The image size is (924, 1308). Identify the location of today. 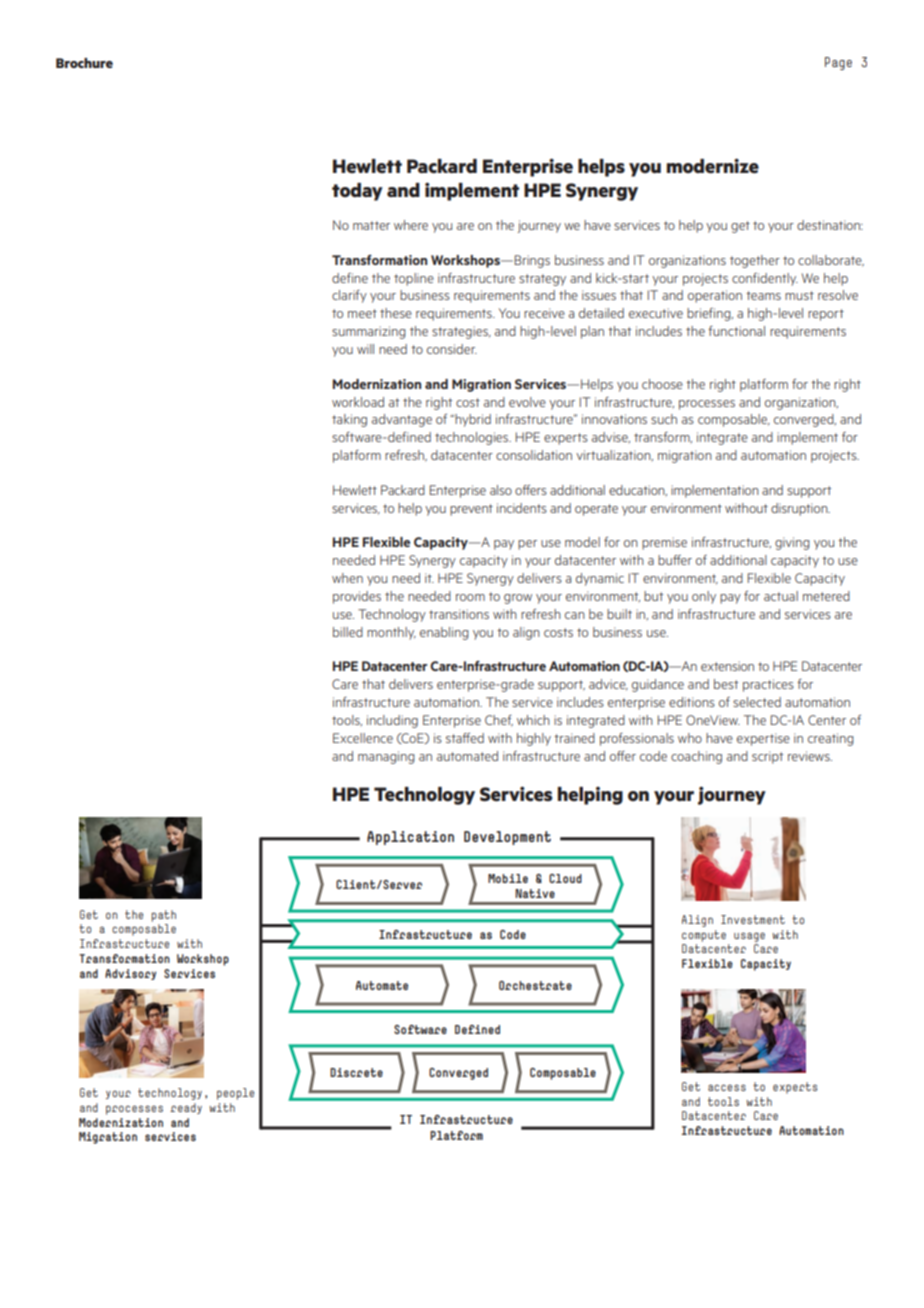
(357, 192).
